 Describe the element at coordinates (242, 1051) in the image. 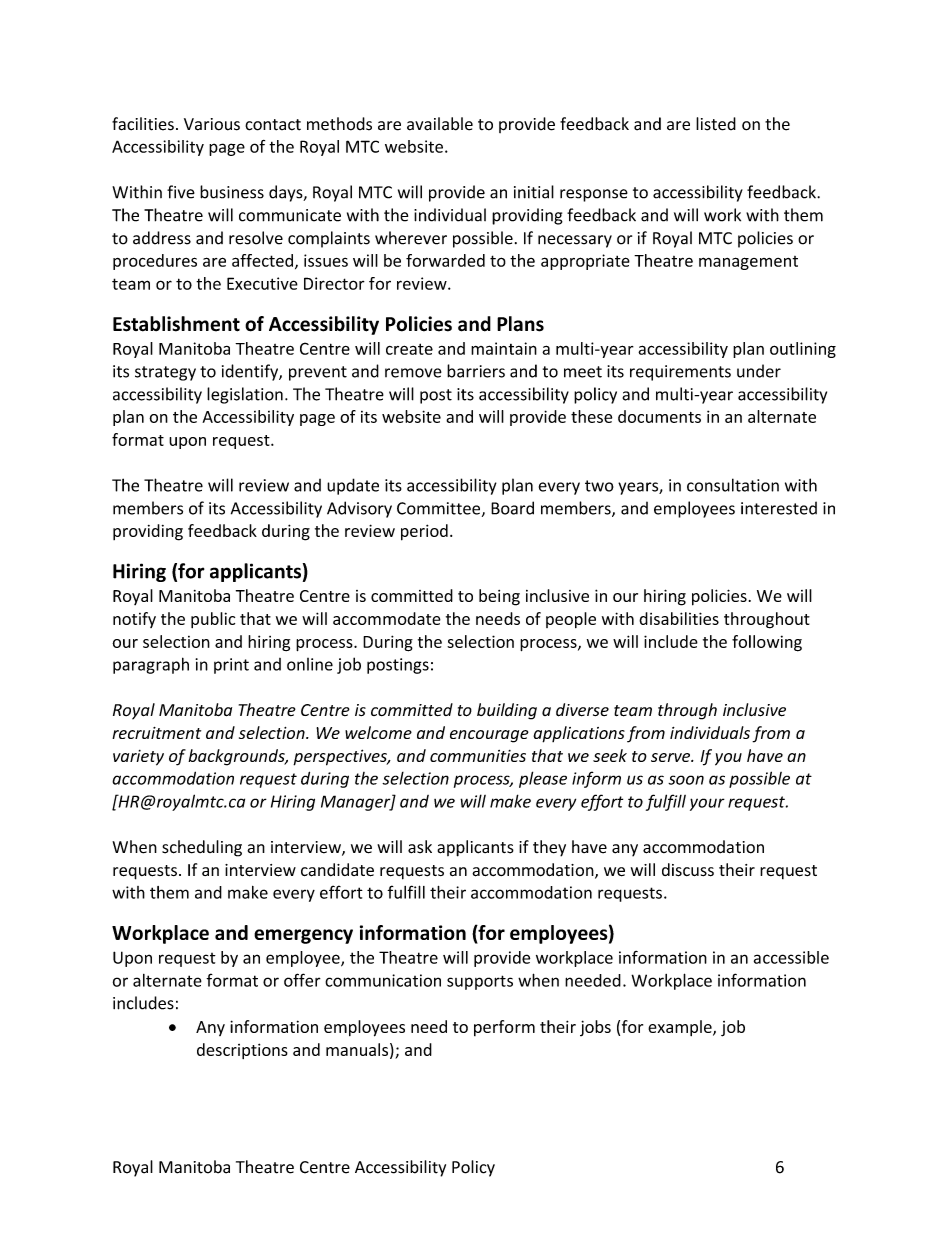

I see `descriptions` at that location.
